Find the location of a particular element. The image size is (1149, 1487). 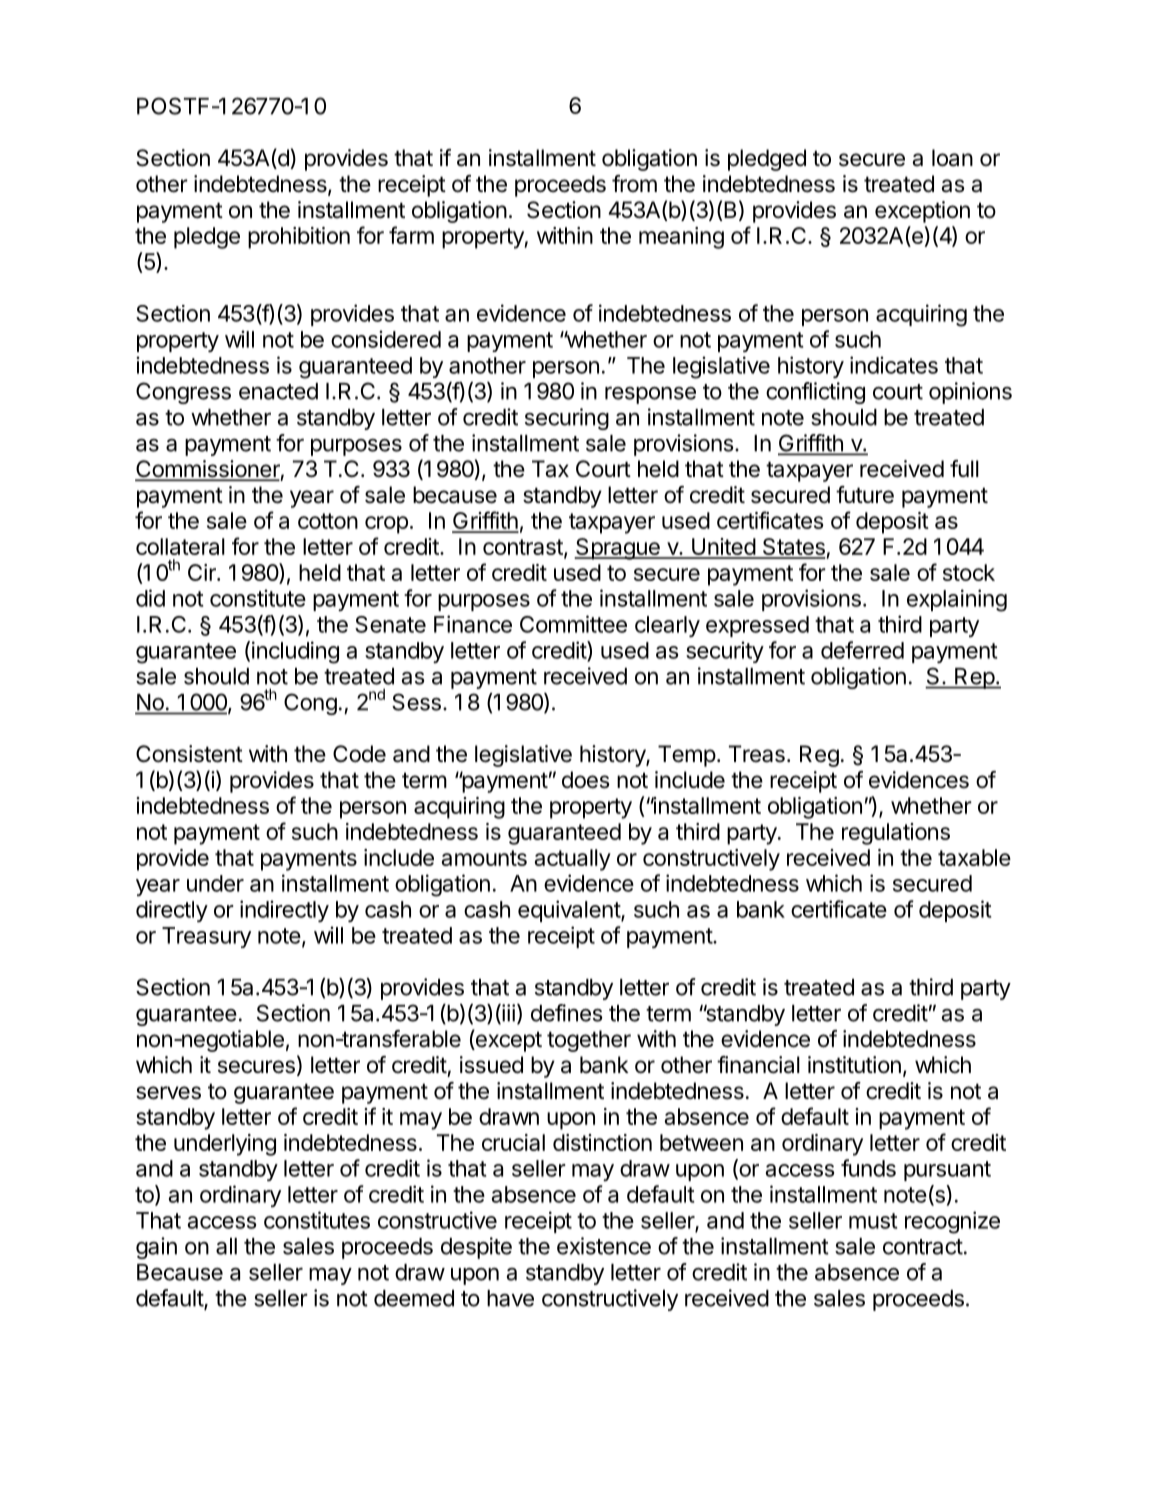

gain is located at coordinates (156, 1248).
